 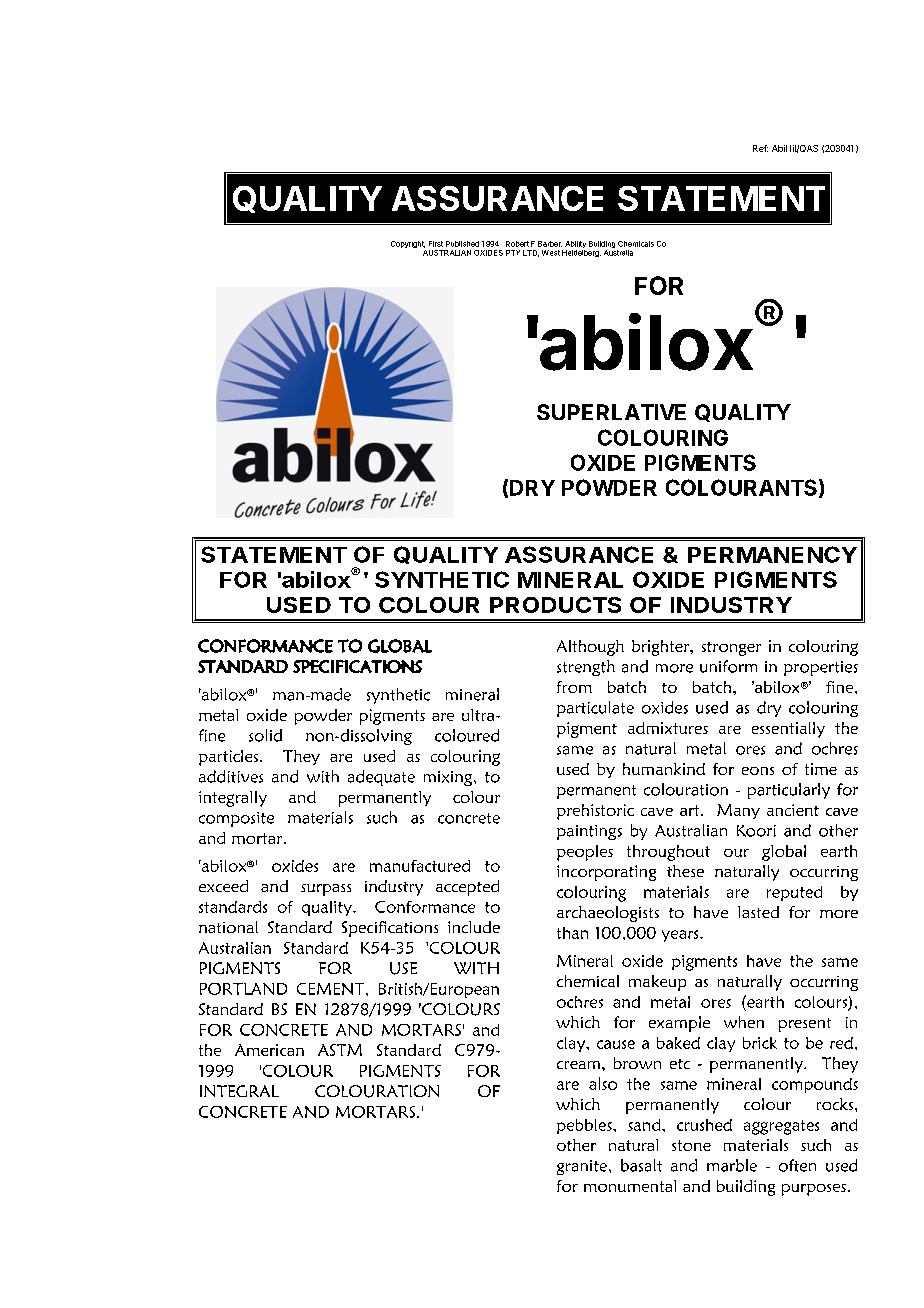 I want to click on from, so click(x=574, y=687).
